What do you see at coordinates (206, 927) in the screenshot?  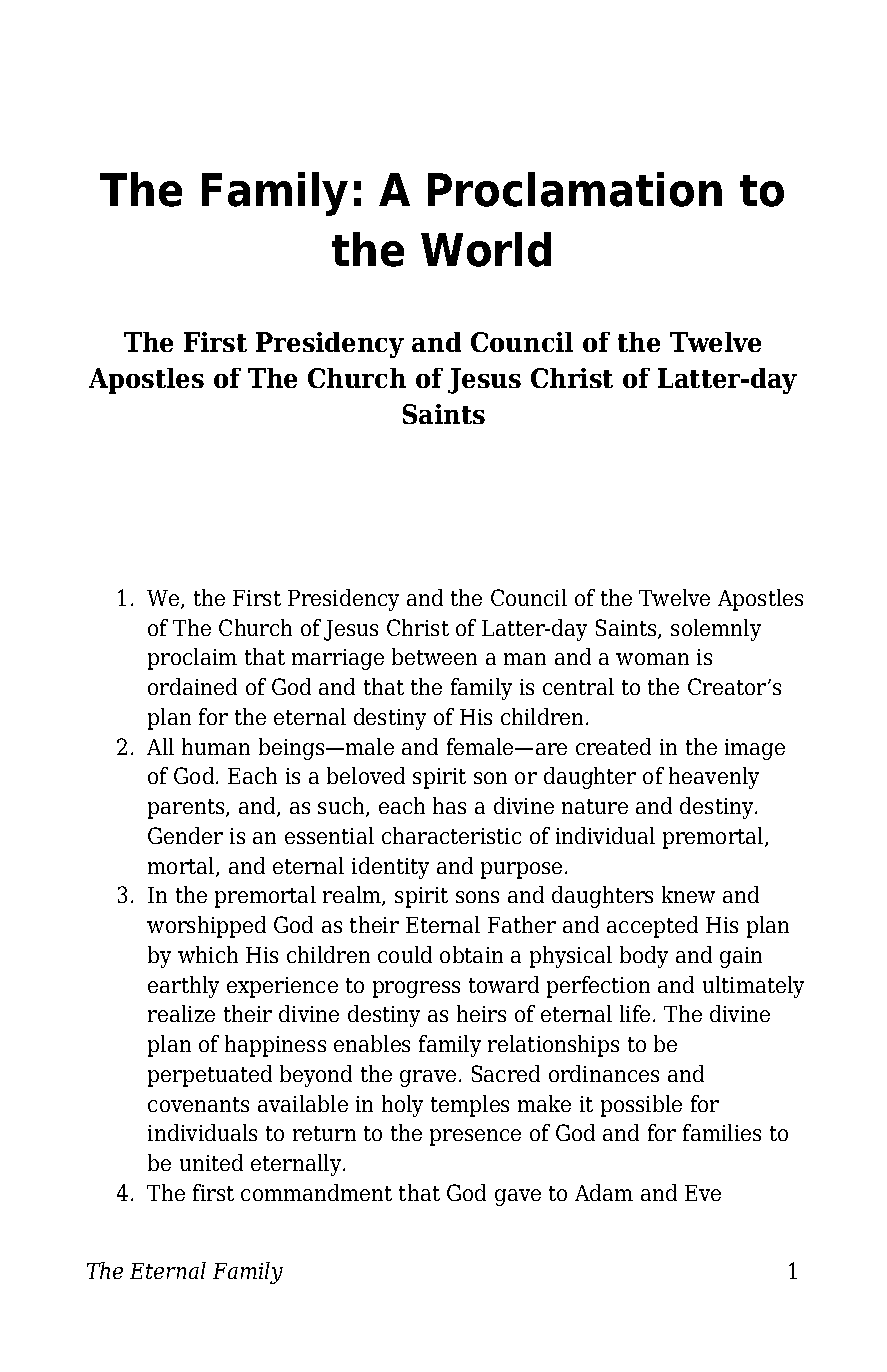 I see `worshipped` at bounding box center [206, 927].
